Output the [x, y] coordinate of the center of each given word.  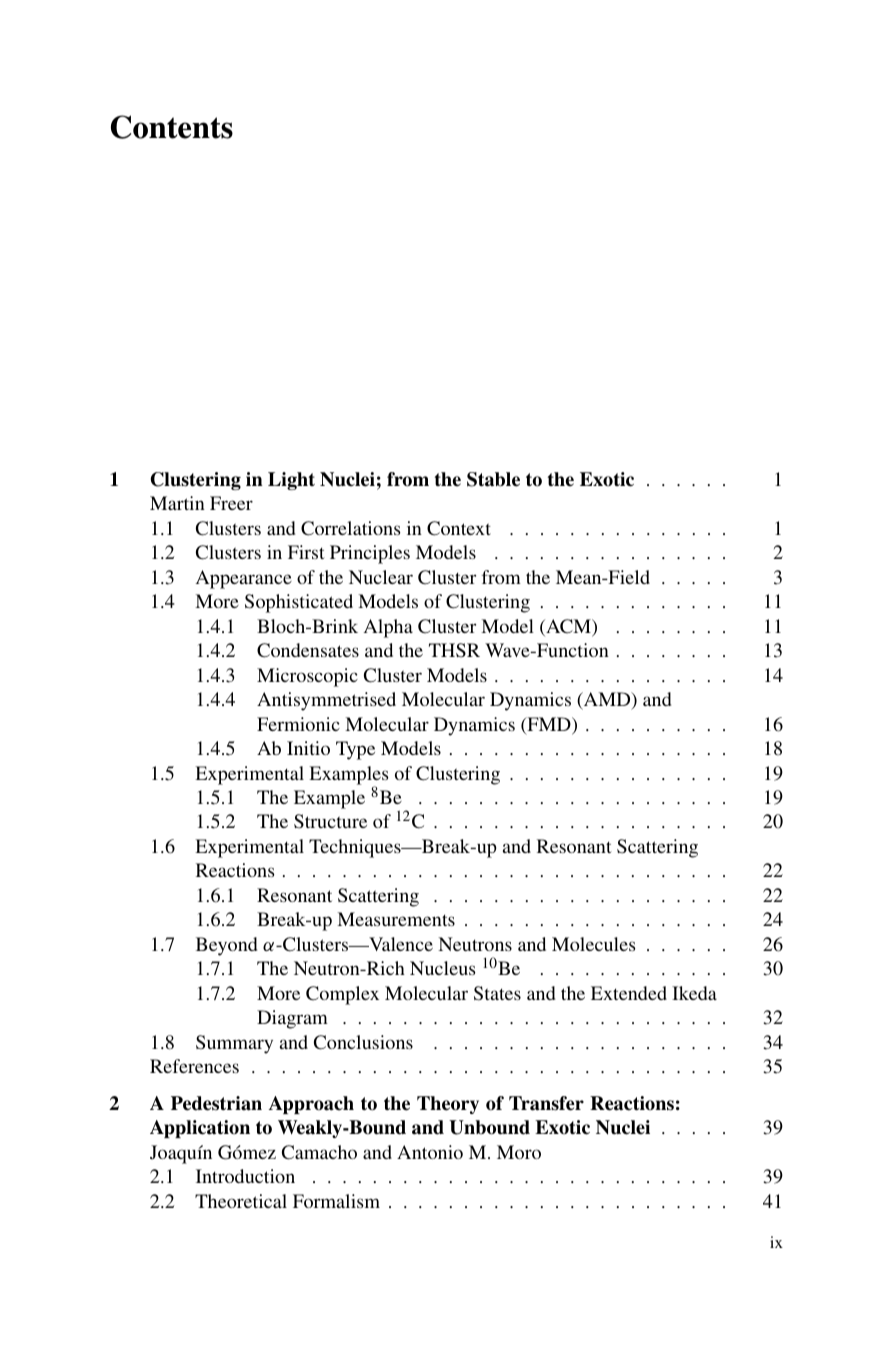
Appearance [244, 579]
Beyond [226, 946]
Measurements [396, 919]
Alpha [388, 628]
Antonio [430, 1152]
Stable [493, 479]
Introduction [245, 1176]
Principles [370, 554]
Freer [231, 503]
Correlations [351, 528]
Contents [172, 127]
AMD [607, 700]
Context [459, 528]
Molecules [594, 944]
